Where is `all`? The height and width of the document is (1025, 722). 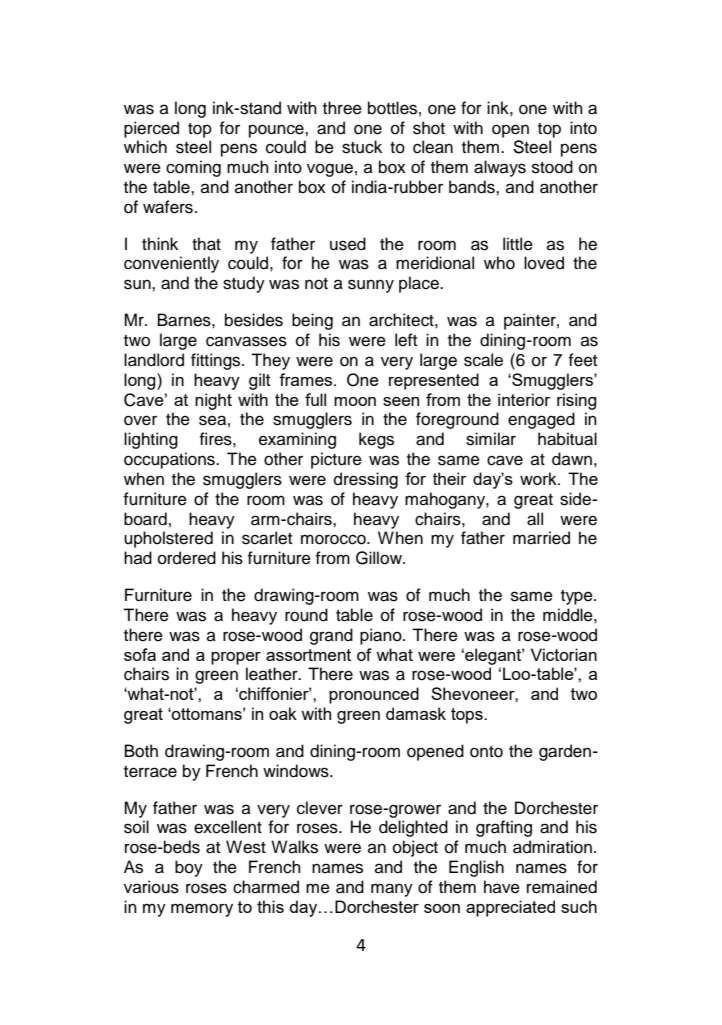
all is located at coordinates (535, 519).
